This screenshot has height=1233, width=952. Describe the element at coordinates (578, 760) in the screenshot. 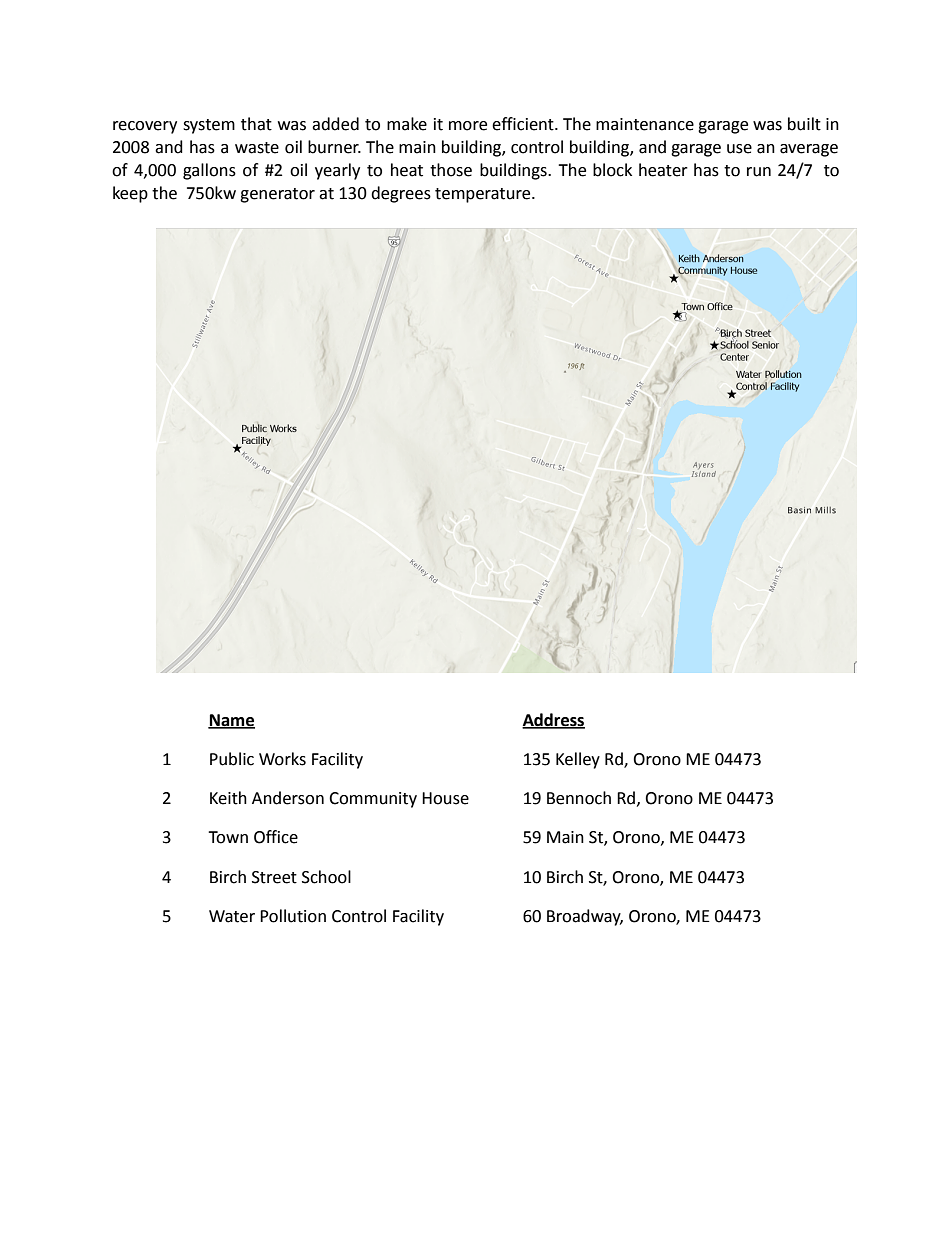

I see `Kelley` at that location.
